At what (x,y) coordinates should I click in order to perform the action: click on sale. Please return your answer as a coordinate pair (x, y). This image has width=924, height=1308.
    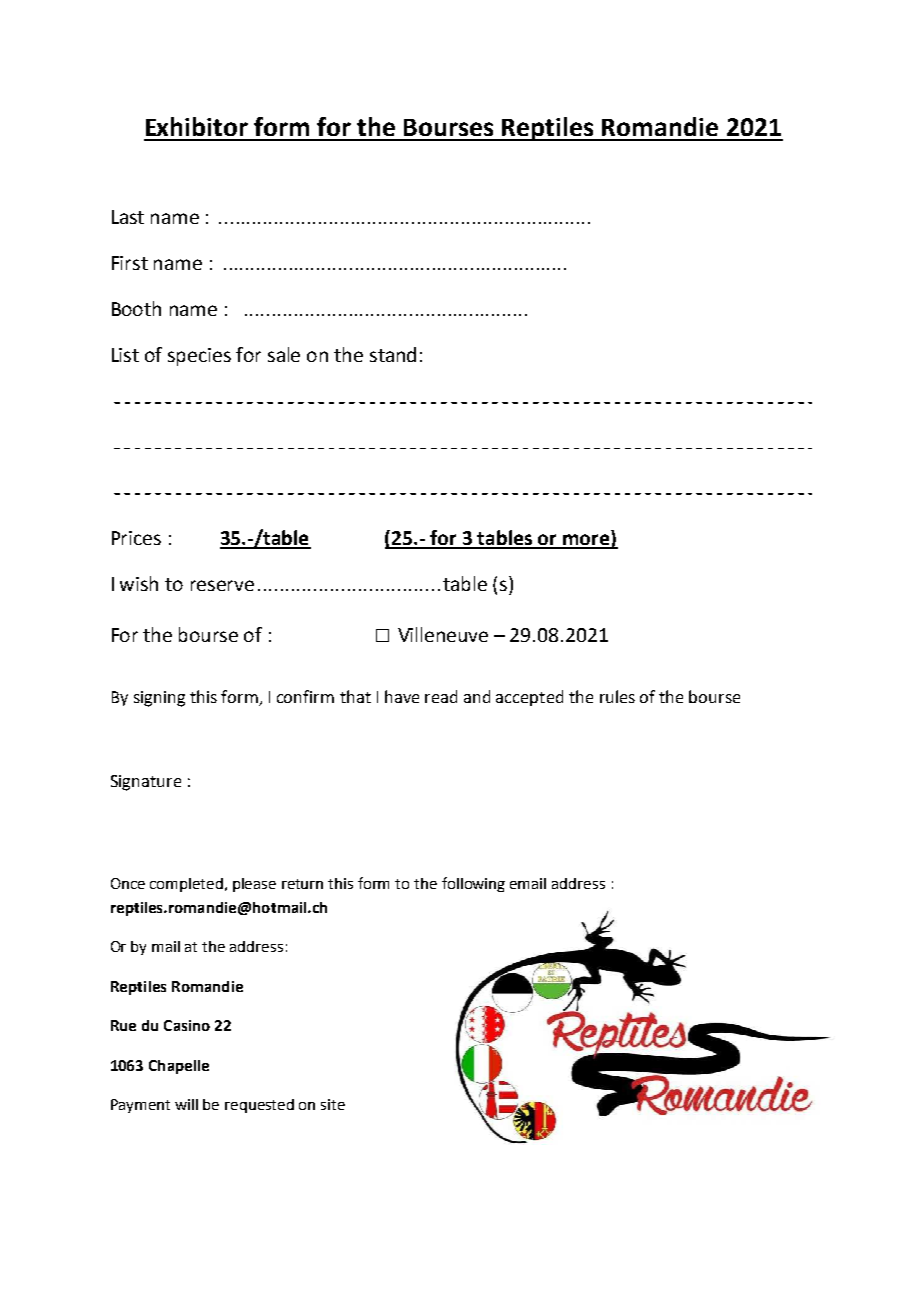
    Looking at the image, I should click on (284, 354).
